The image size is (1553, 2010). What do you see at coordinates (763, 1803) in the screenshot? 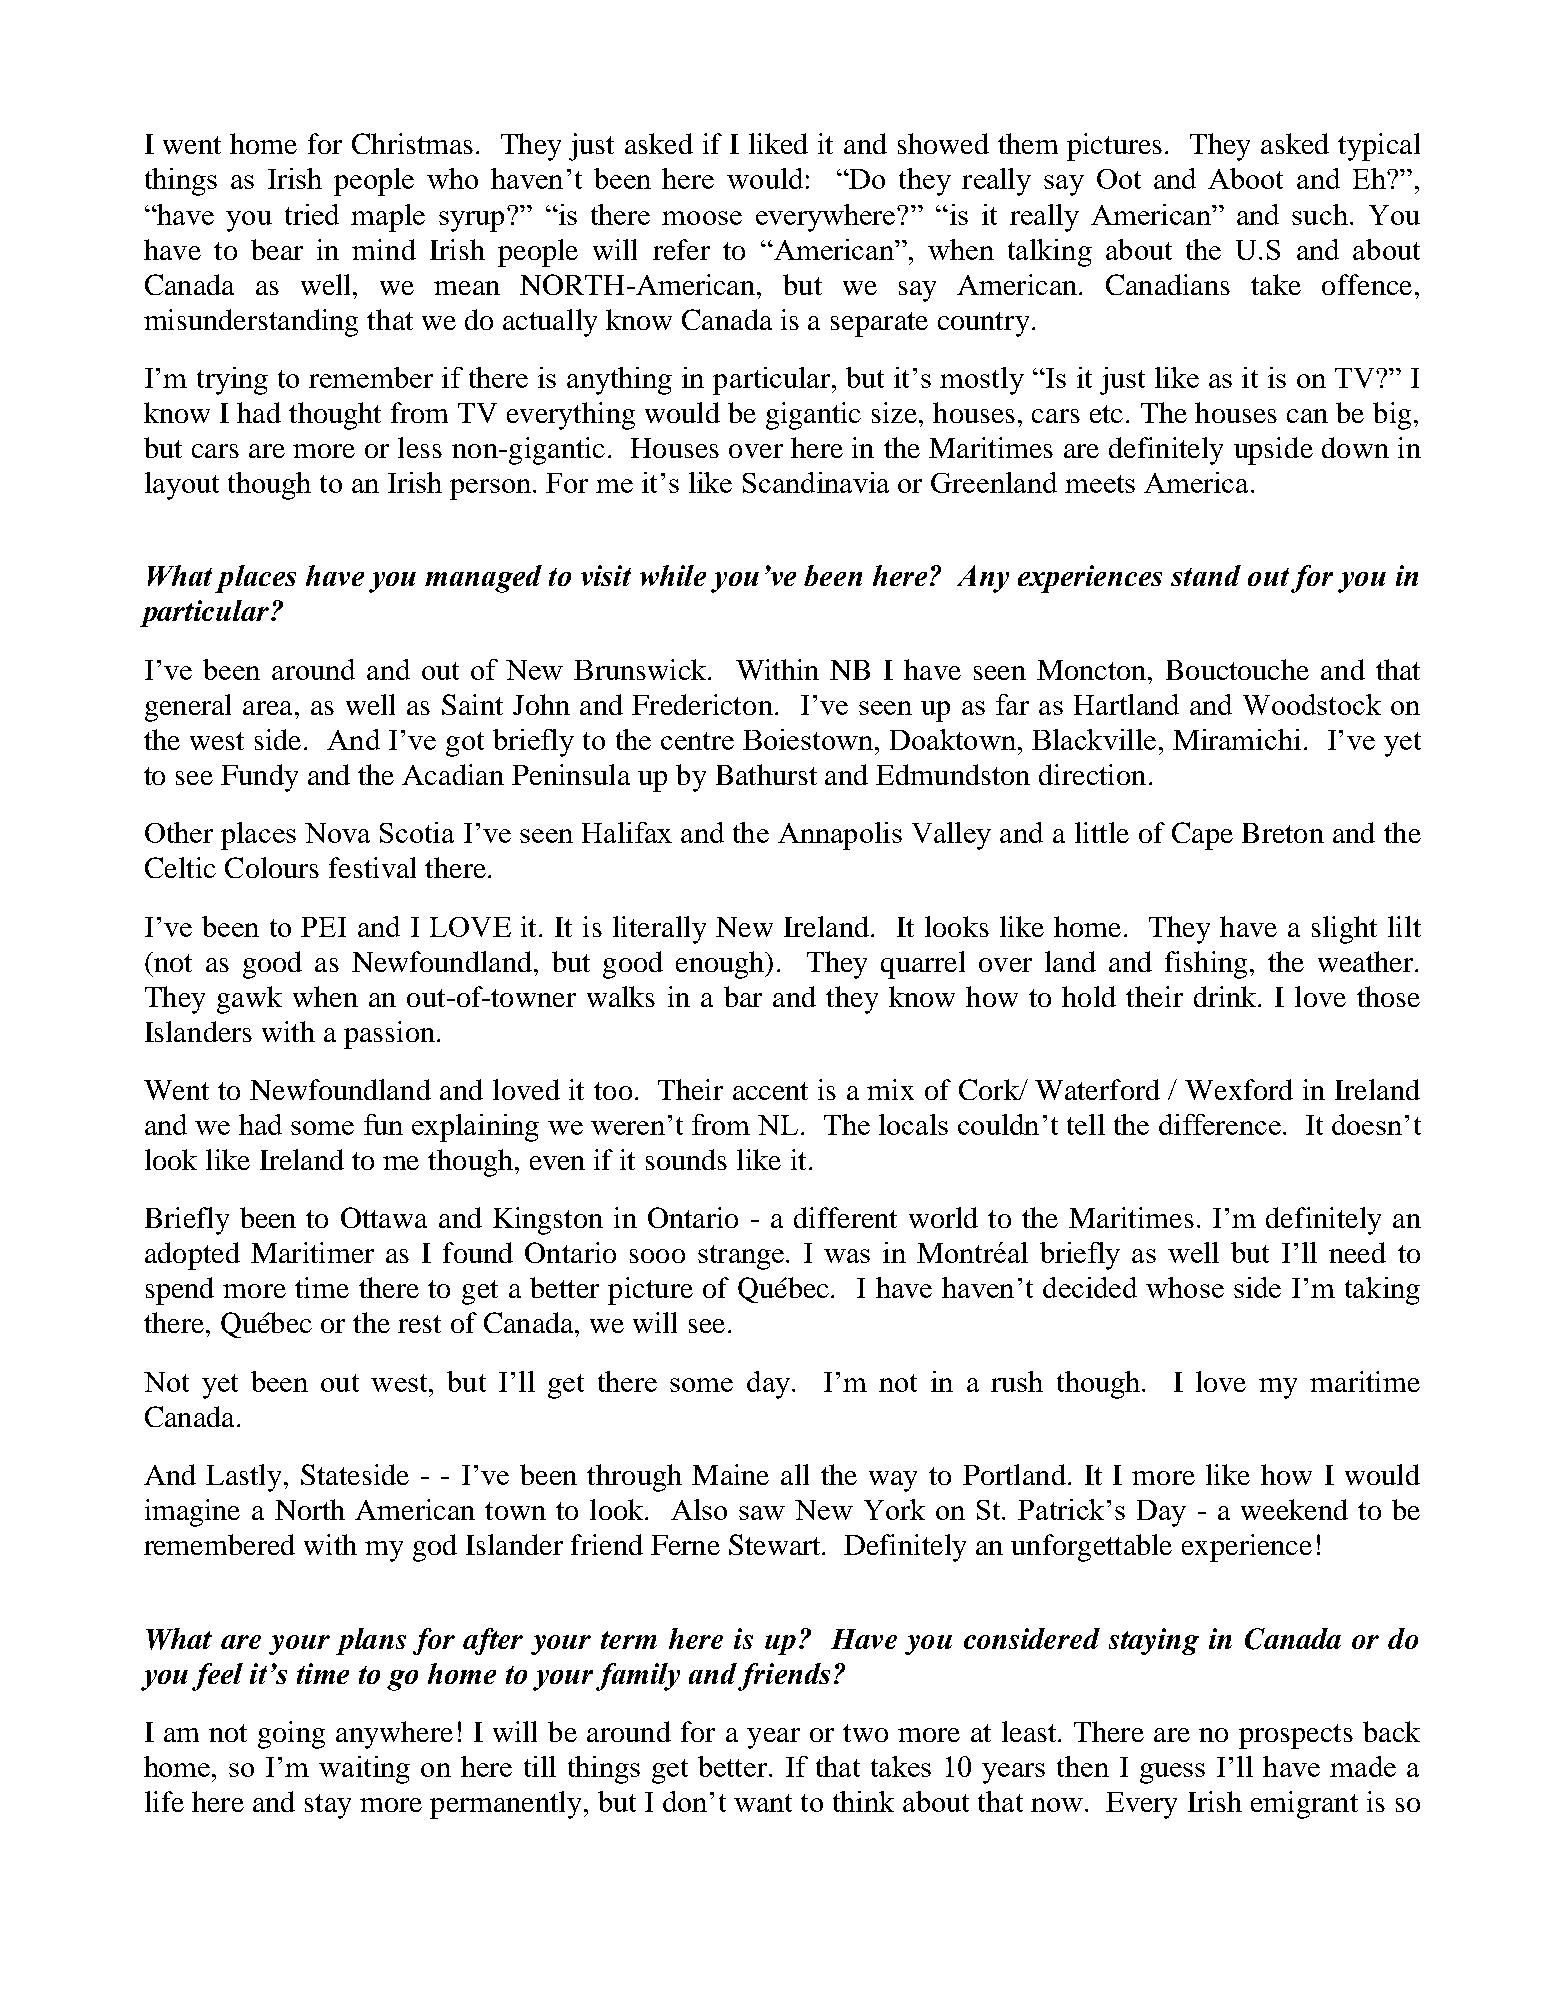
I see `want` at bounding box center [763, 1803].
